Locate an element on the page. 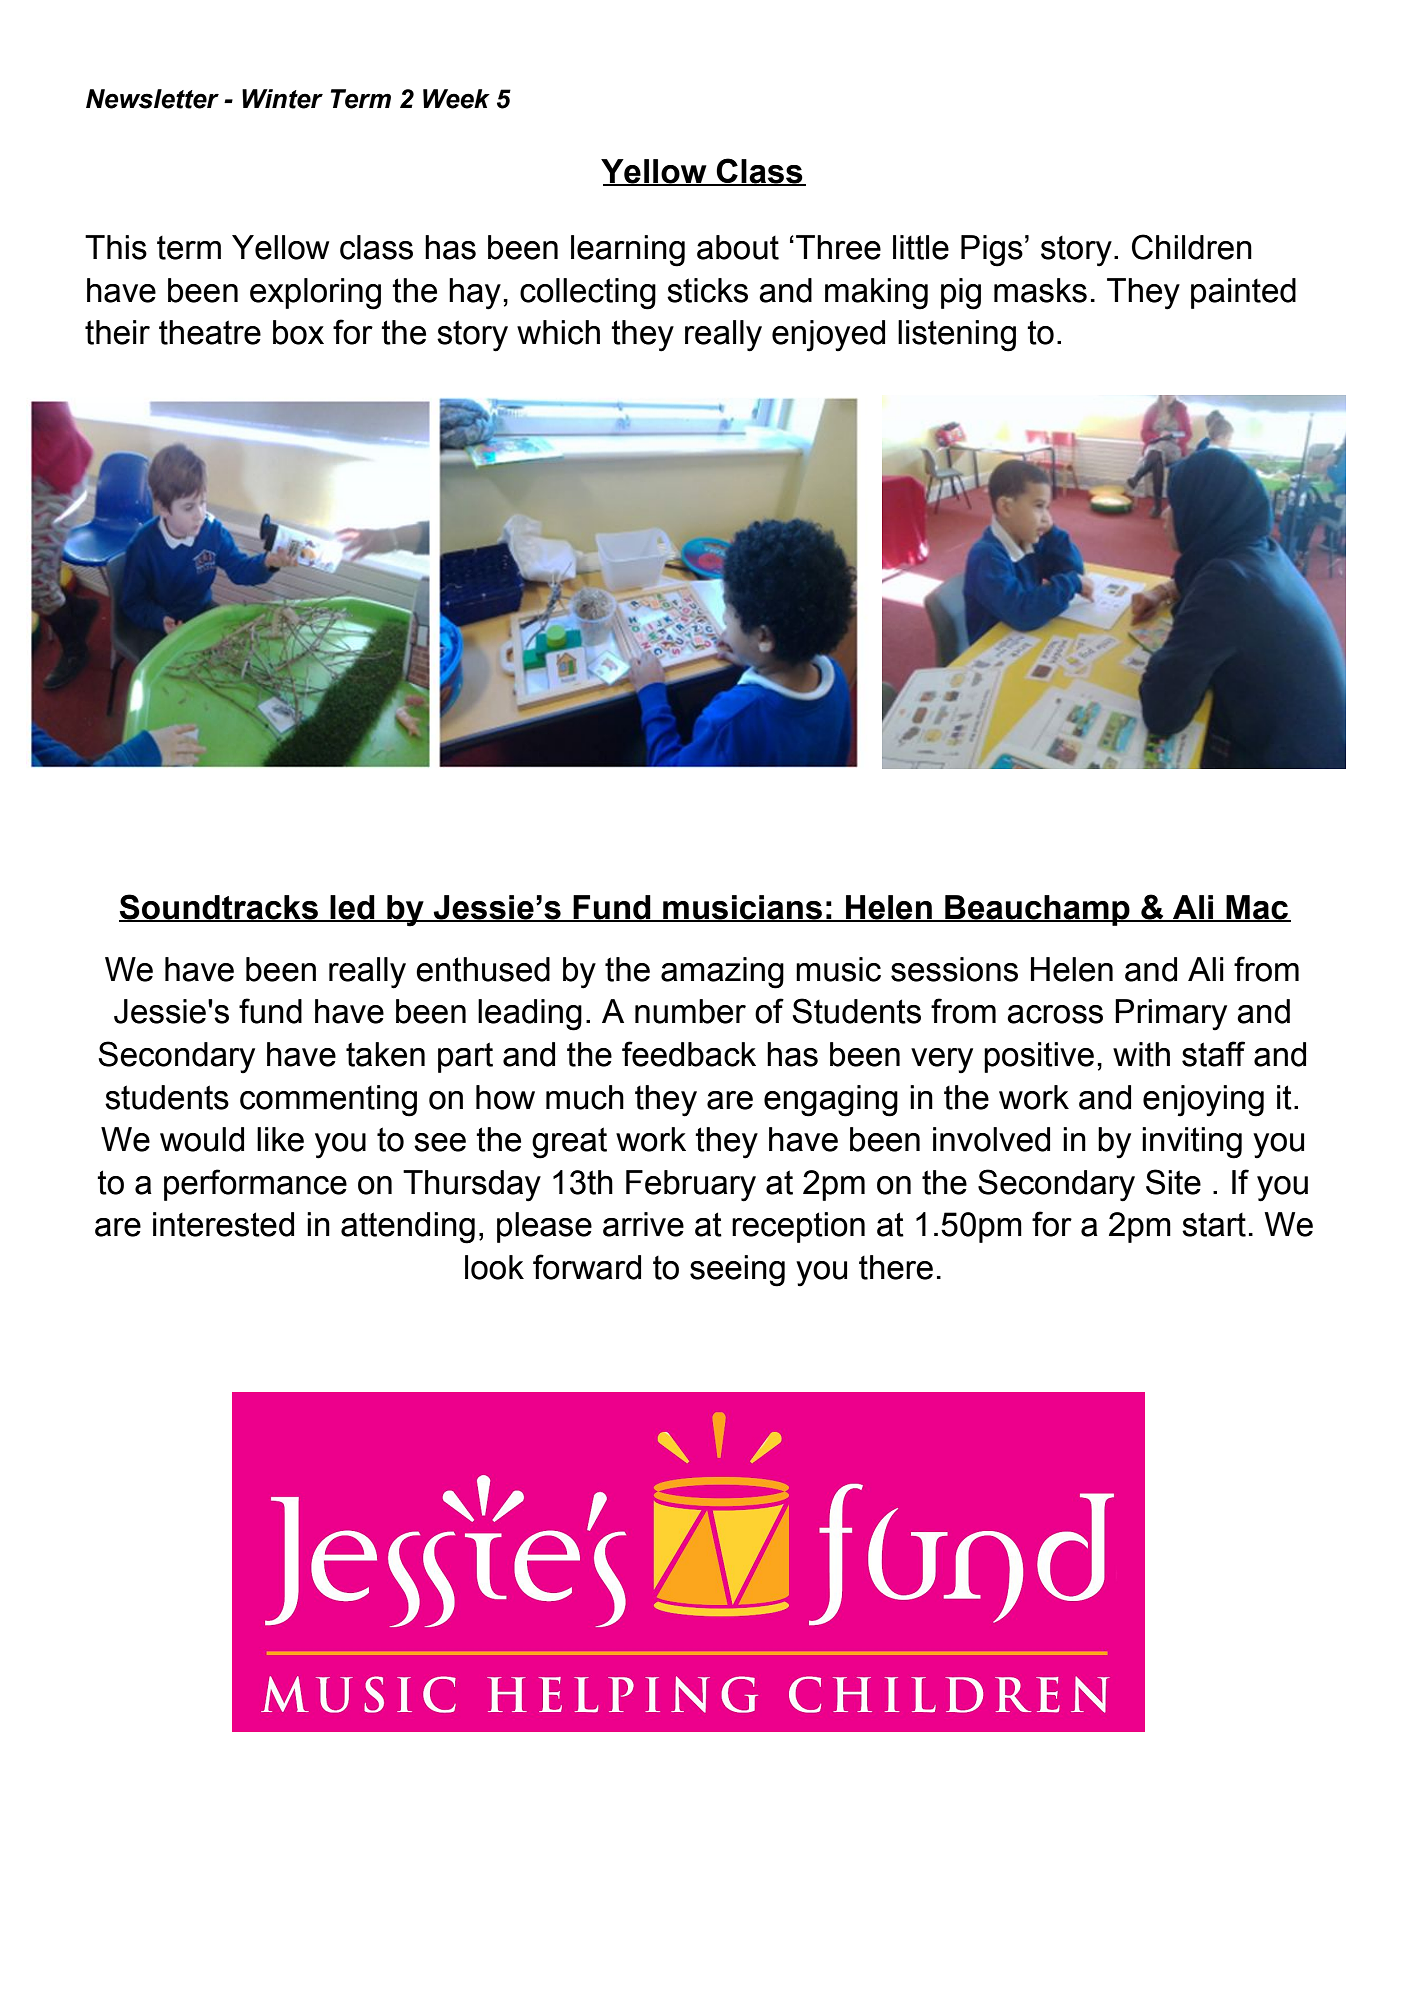 The image size is (1409, 1992). about is located at coordinates (738, 247).
